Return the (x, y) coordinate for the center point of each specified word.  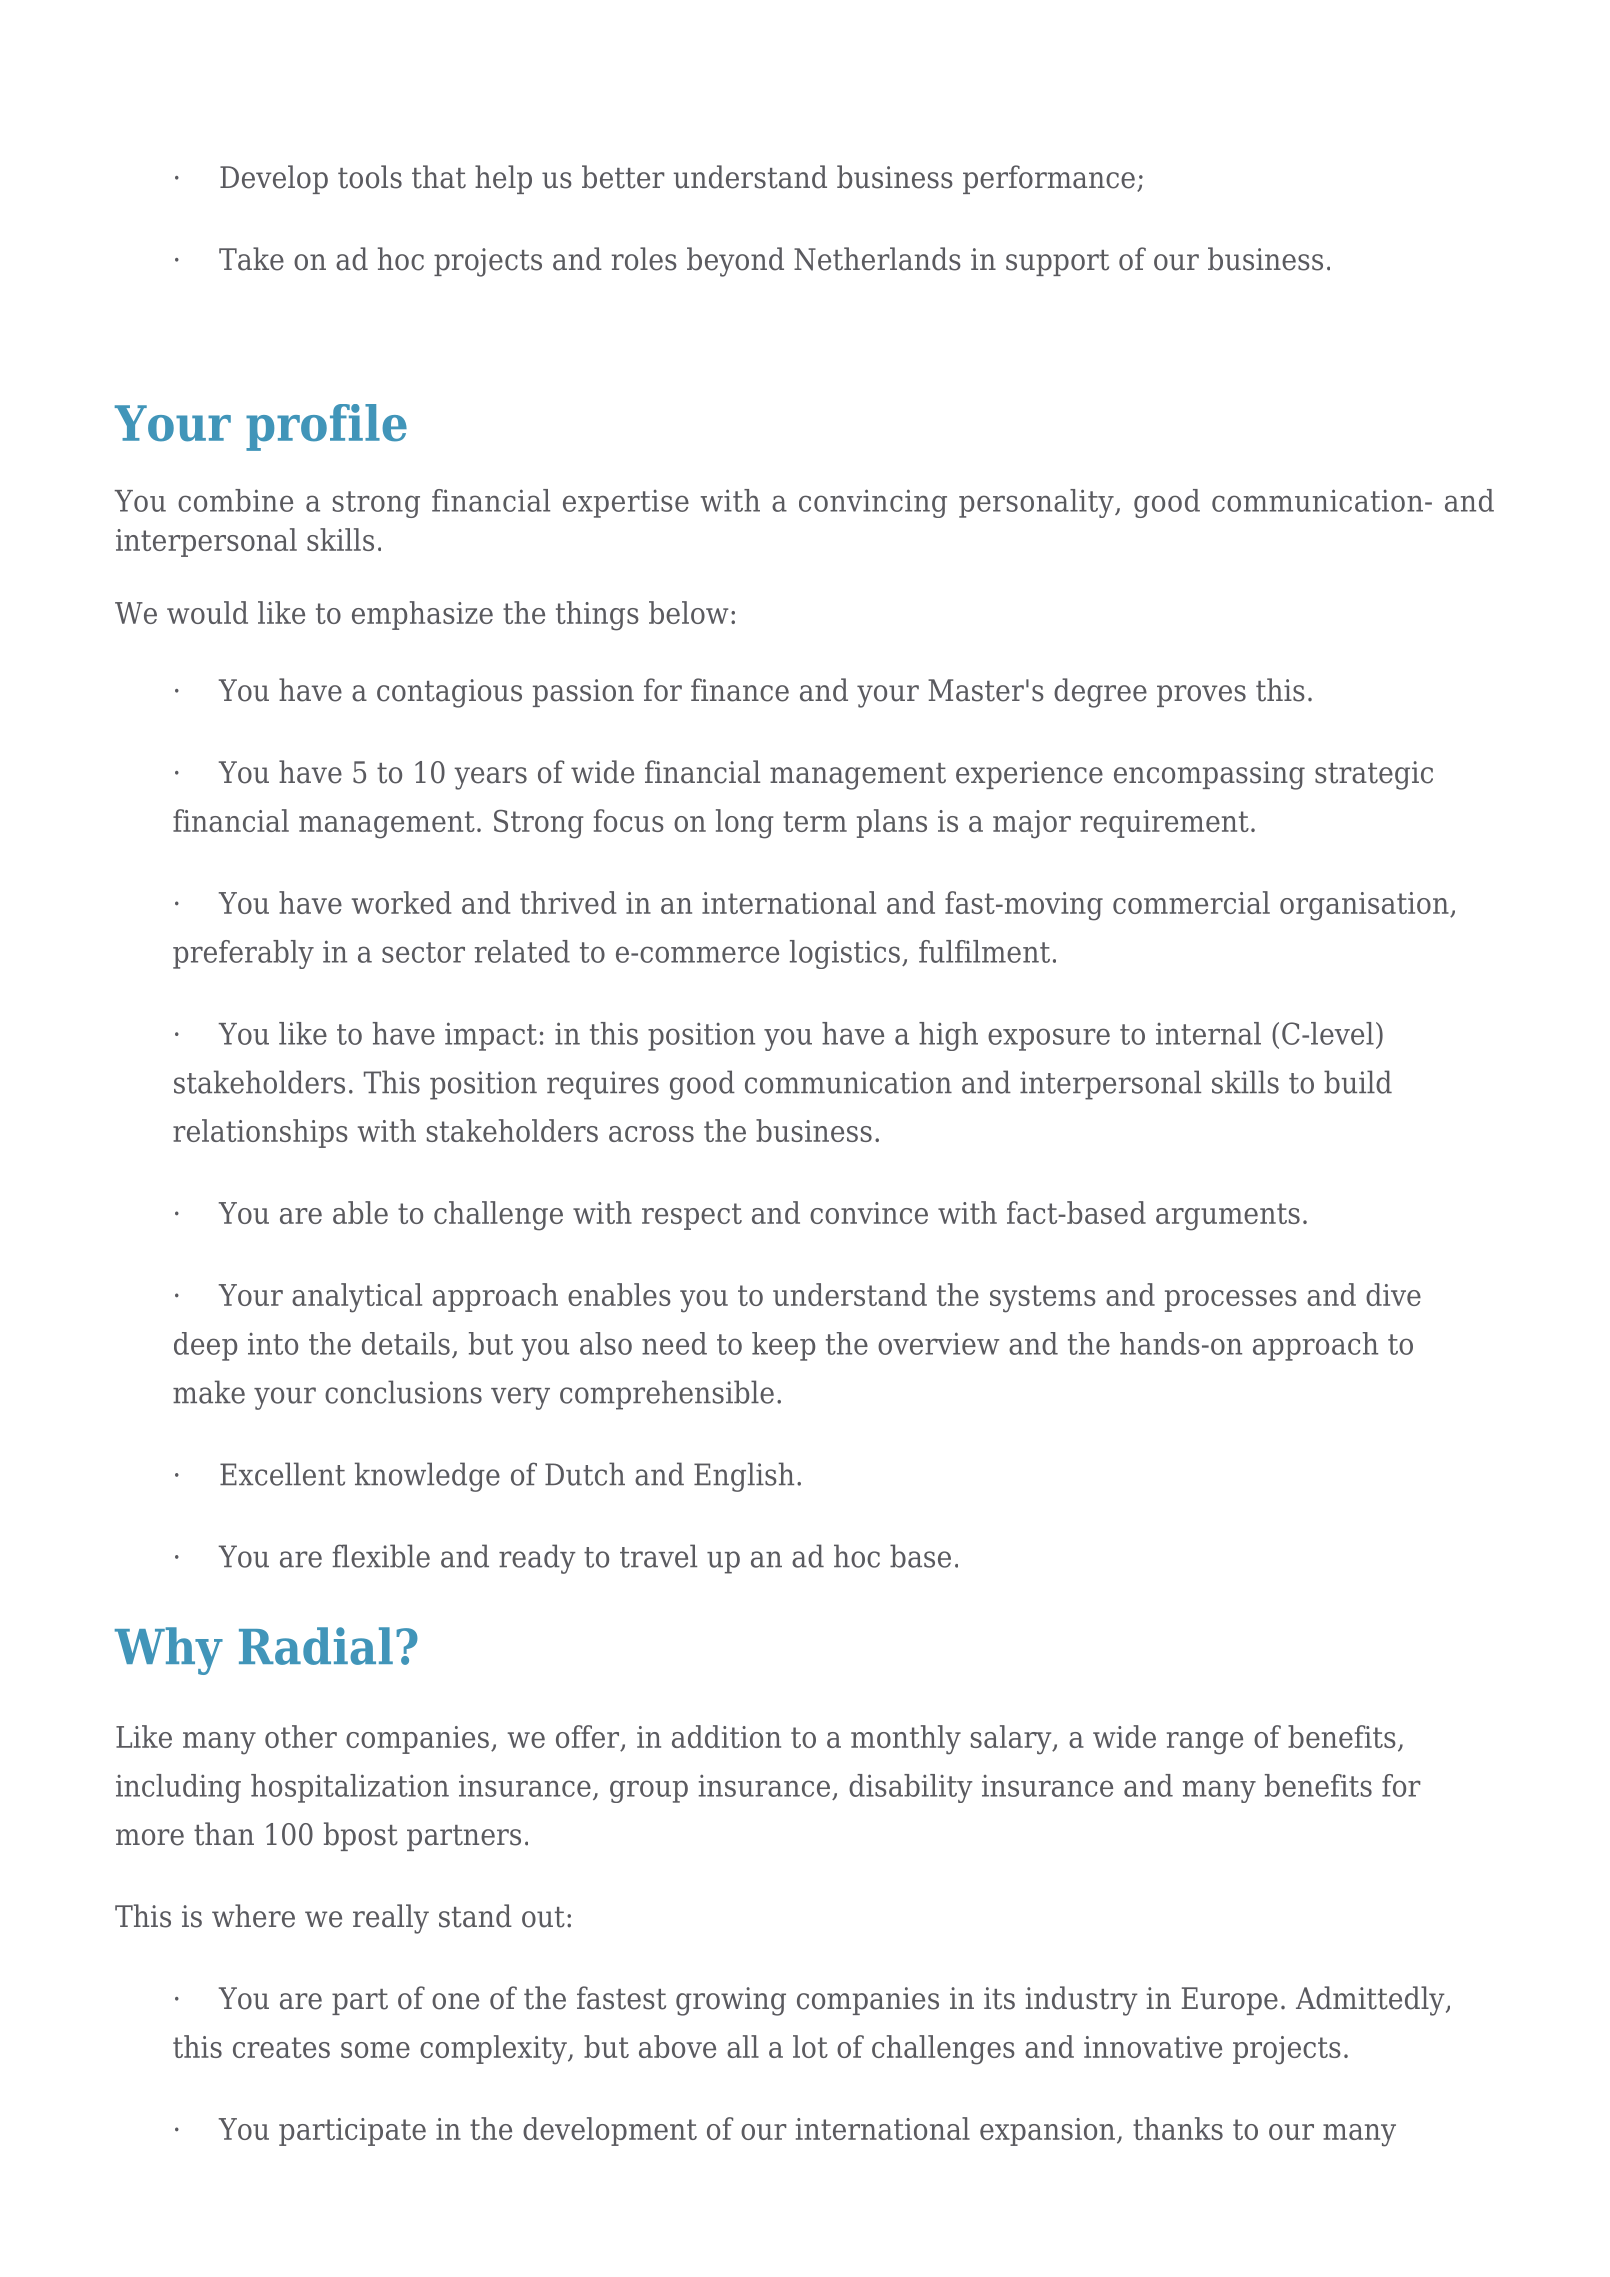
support (1057, 263)
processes (1231, 1301)
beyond (735, 262)
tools (370, 177)
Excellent (282, 1474)
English (744, 1477)
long (745, 824)
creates (281, 2047)
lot (810, 2046)
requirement (1164, 824)
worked (401, 902)
